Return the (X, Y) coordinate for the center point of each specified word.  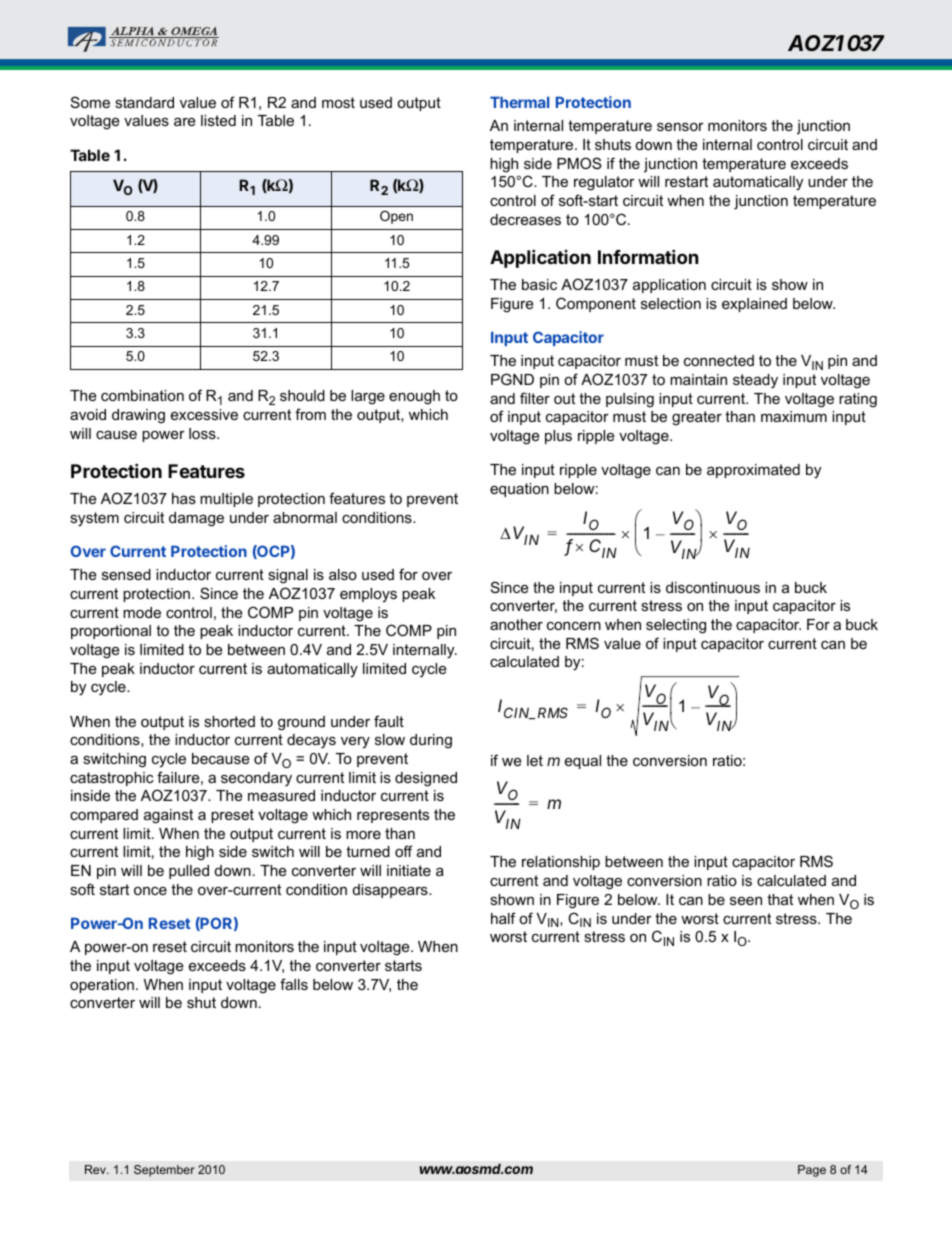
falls (294, 984)
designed (426, 779)
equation (519, 490)
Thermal (519, 102)
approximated (753, 471)
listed (218, 120)
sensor (680, 126)
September (164, 1171)
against (168, 816)
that (780, 899)
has (184, 498)
